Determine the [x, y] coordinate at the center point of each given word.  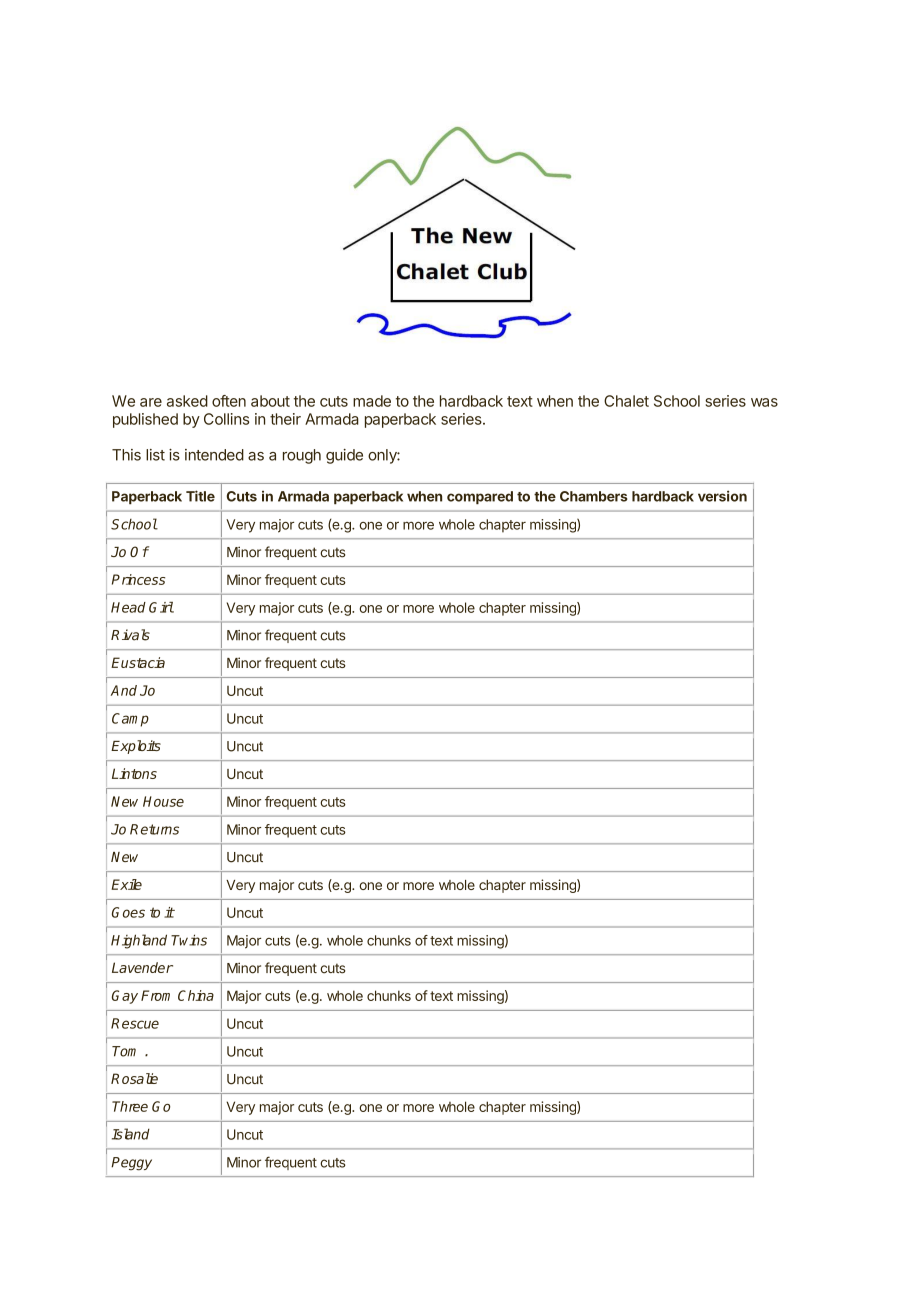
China [196, 995]
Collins [226, 419]
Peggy [131, 1164]
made [372, 401]
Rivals [130, 635]
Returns [154, 829]
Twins [189, 940]
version [722, 496]
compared [480, 498]
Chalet [626, 401]
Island [131, 1134]
